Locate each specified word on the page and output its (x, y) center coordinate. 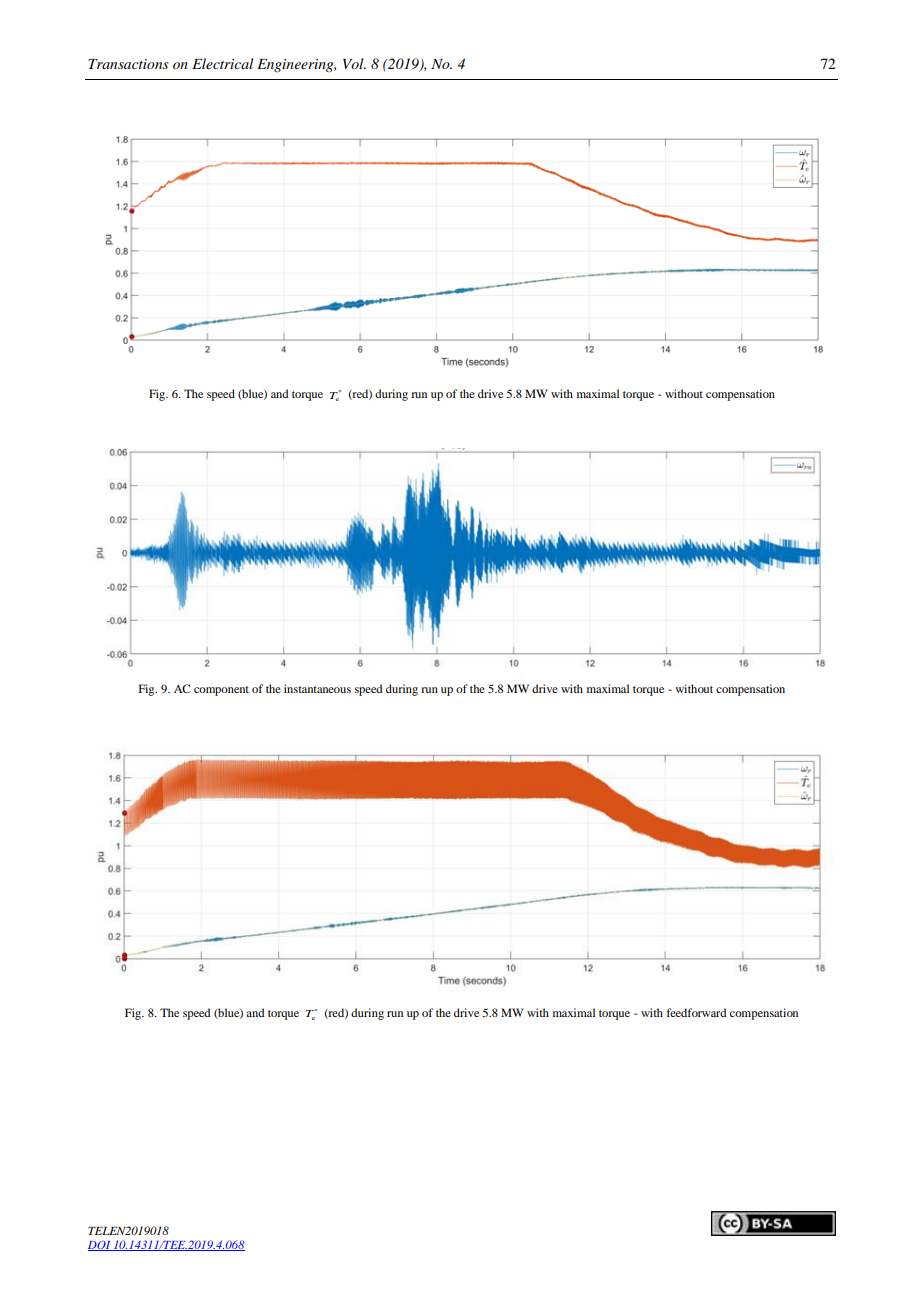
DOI (100, 1246)
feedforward (696, 1012)
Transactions (128, 64)
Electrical (222, 63)
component (221, 691)
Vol (354, 63)
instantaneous (317, 688)
